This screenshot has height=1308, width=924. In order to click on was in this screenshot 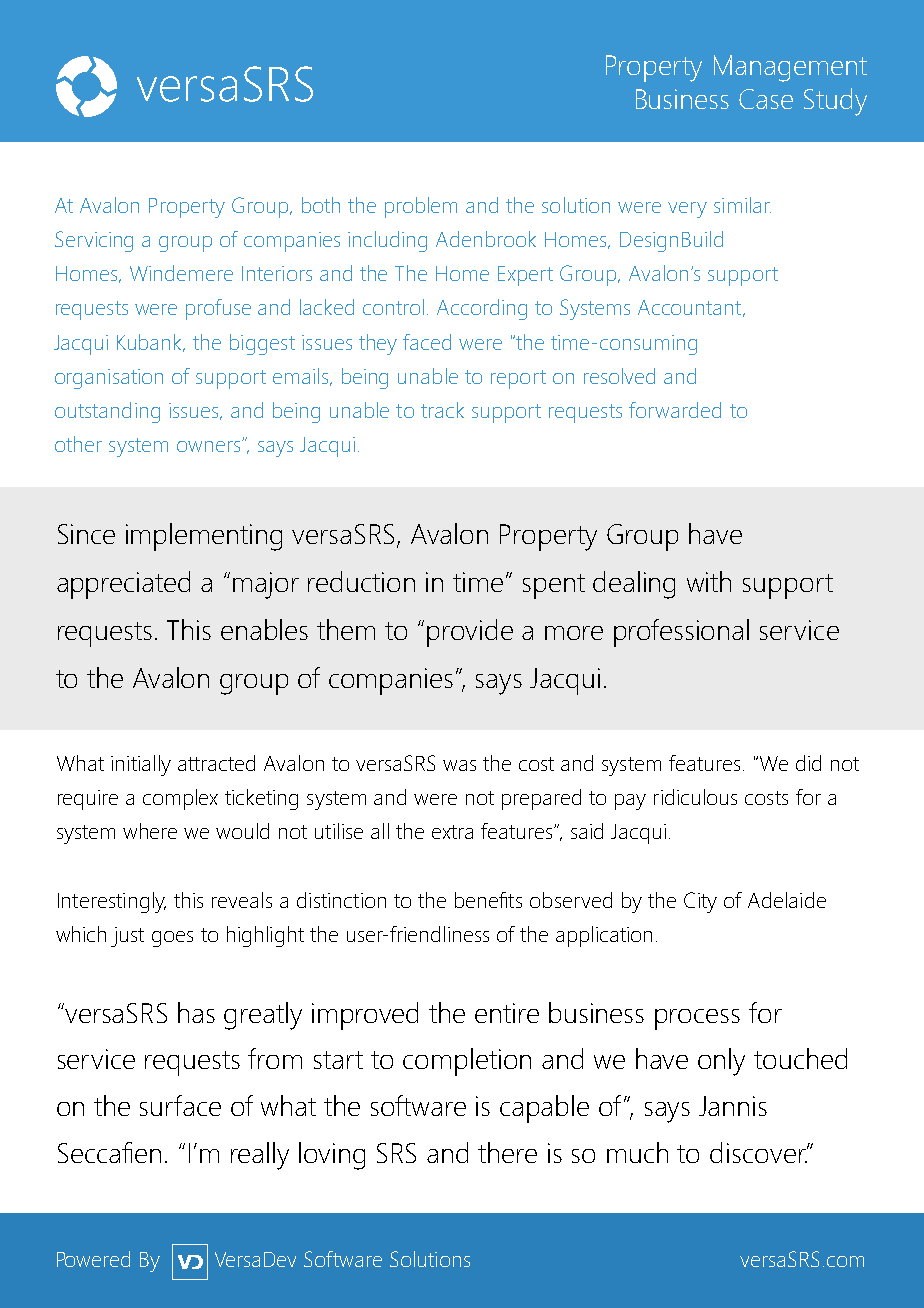, I will do `click(459, 765)`.
